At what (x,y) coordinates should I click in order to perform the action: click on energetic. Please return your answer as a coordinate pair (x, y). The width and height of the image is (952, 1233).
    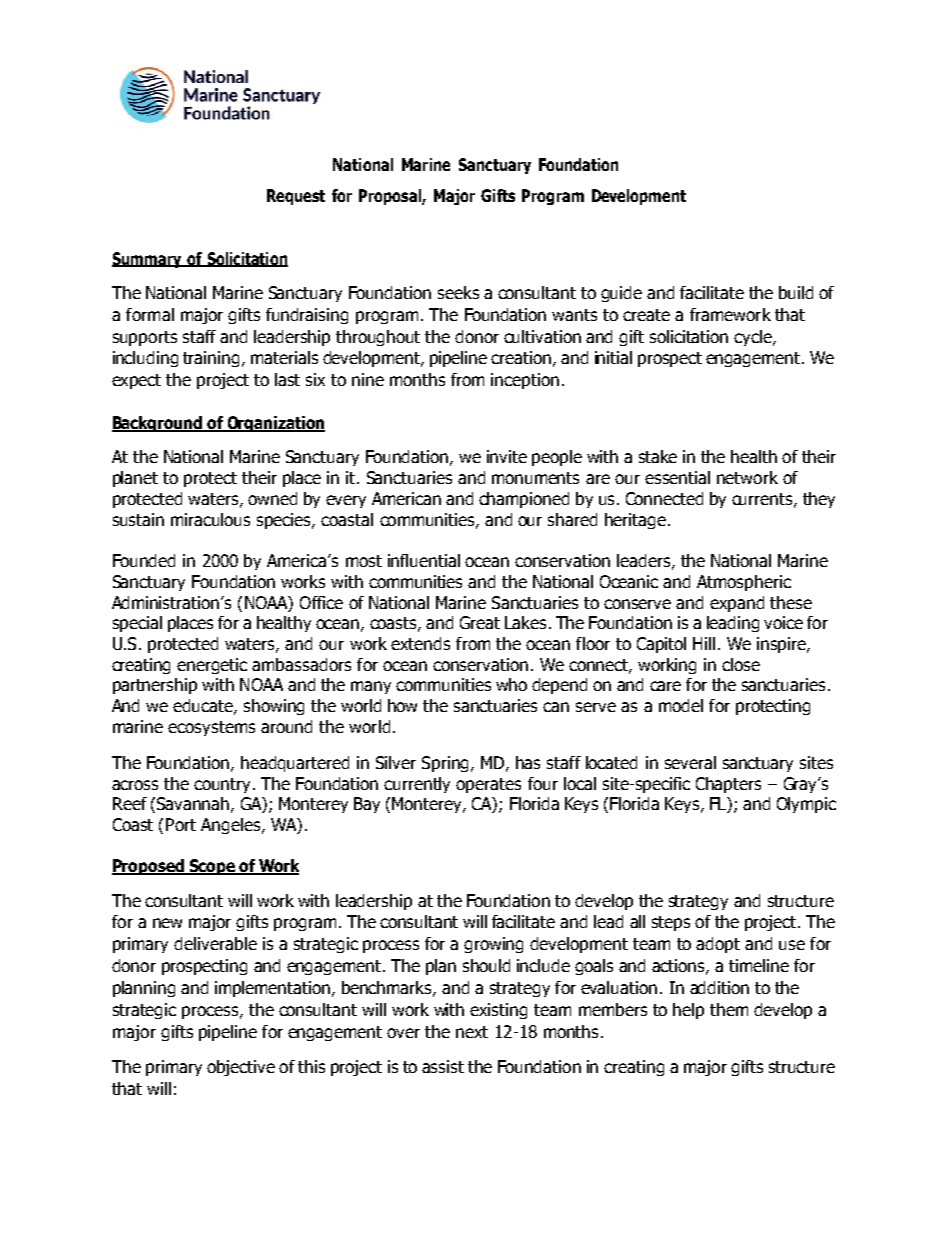
    Looking at the image, I should click on (212, 666).
